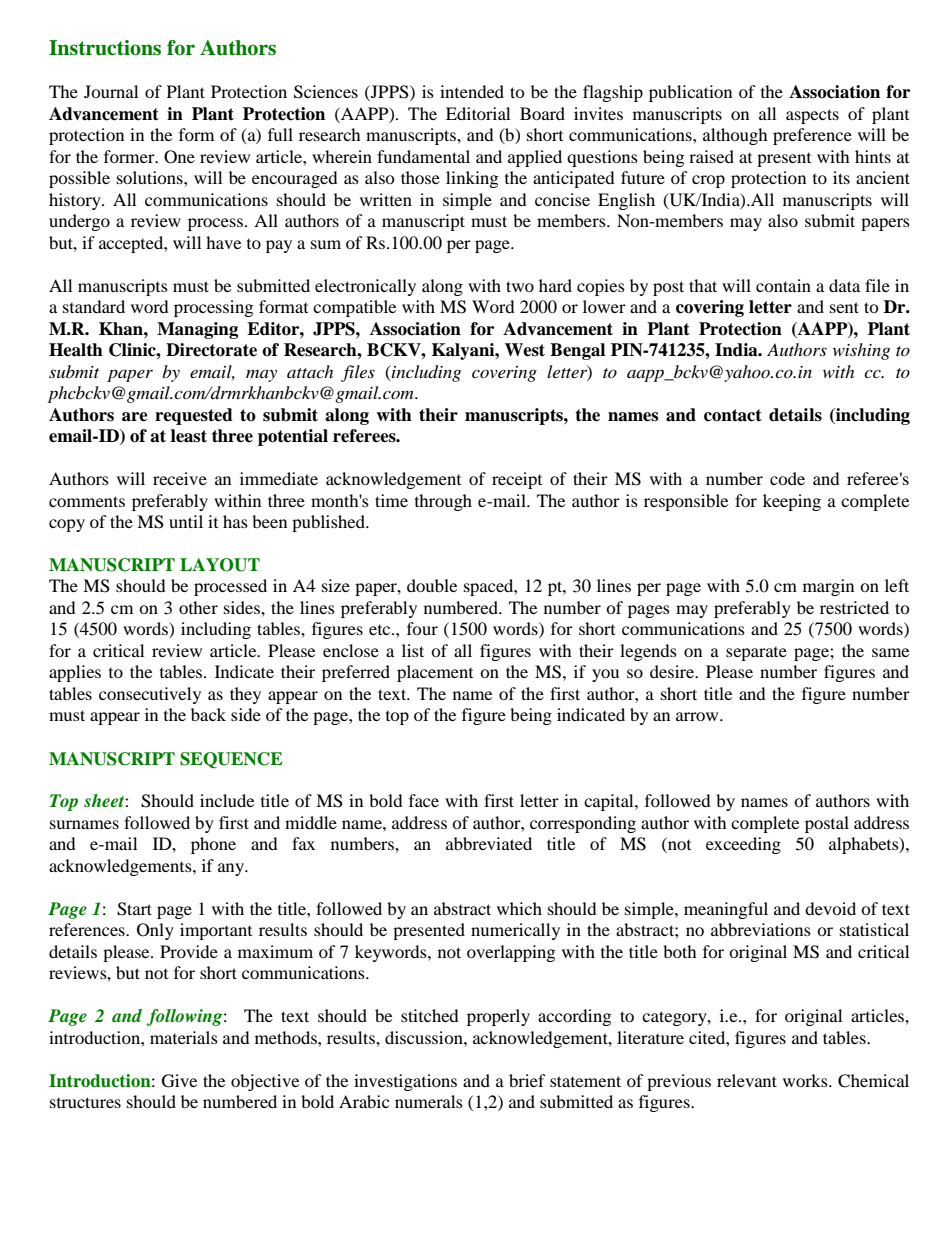 The width and height of the screenshot is (952, 1233). I want to click on code, so click(787, 478).
